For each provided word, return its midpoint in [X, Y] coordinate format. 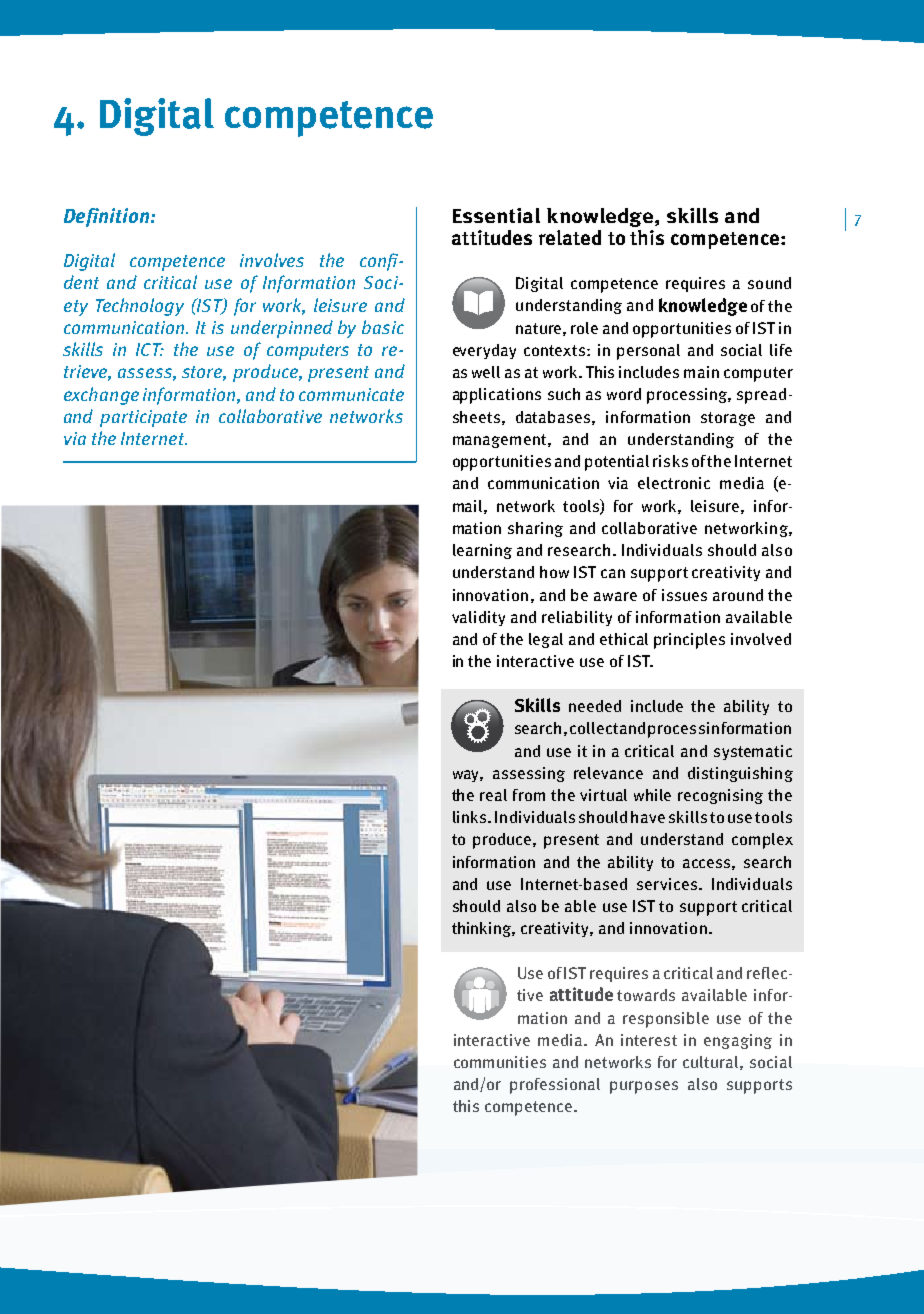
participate [143, 418]
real [493, 795]
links [471, 817]
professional [555, 1086]
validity [478, 618]
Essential [496, 215]
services [668, 884]
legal [546, 640]
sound [769, 283]
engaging [738, 1041]
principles [689, 641]
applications [497, 396]
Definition [108, 217]
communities [500, 1062]
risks [670, 461]
